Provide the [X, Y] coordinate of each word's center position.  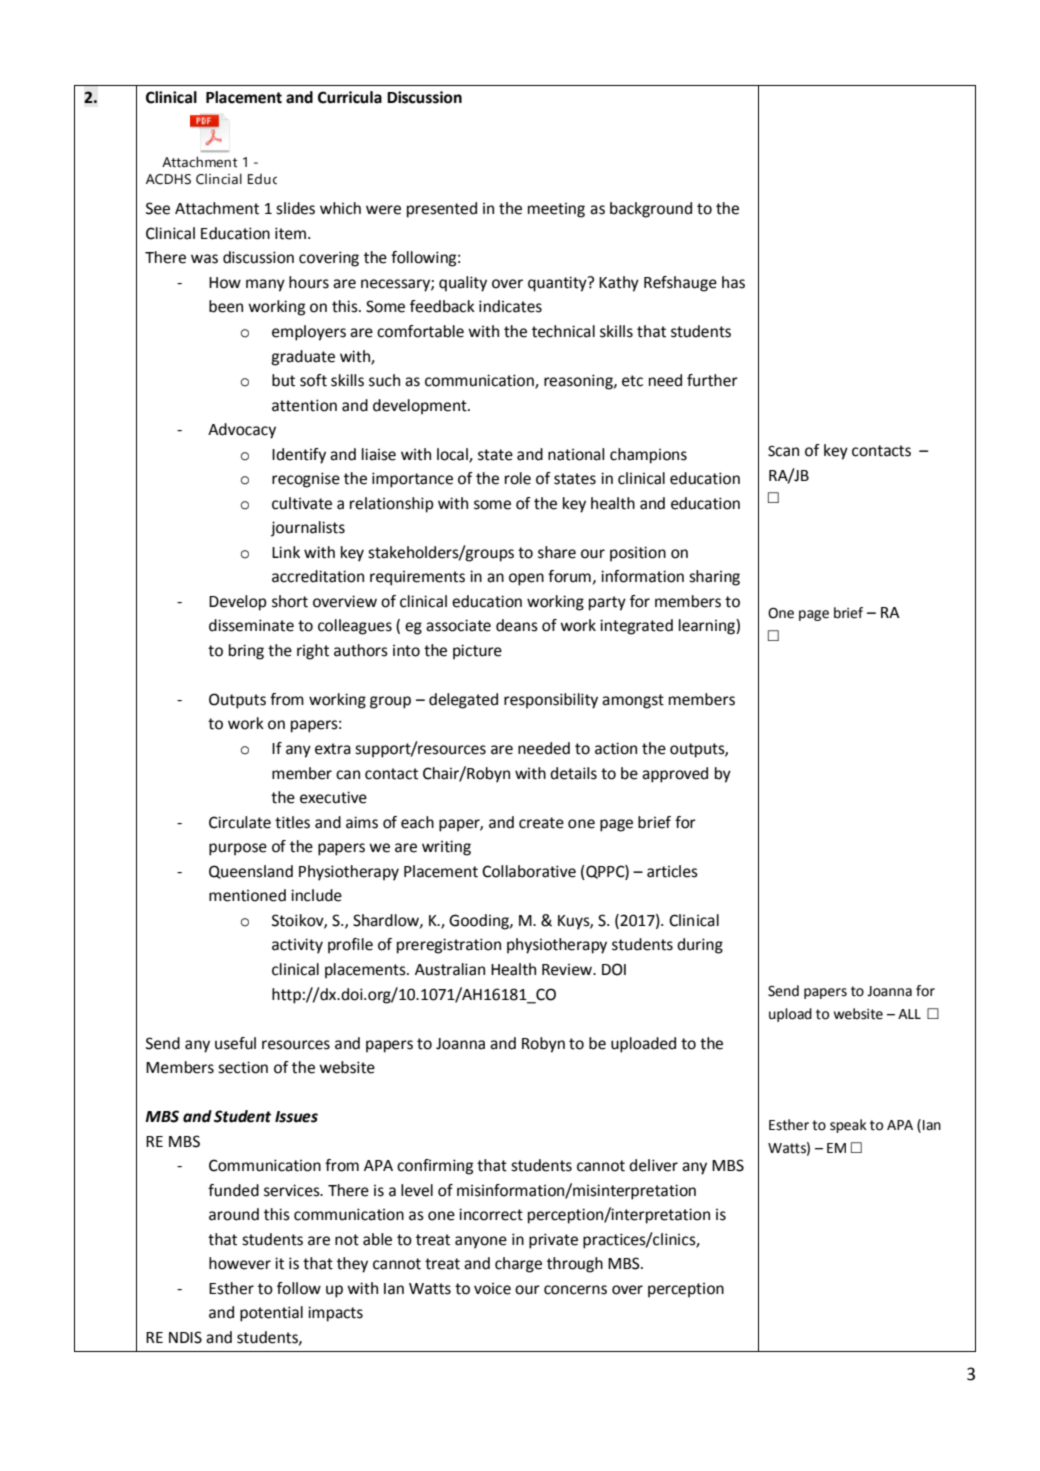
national [576, 454]
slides [295, 208]
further [712, 380]
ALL [909, 1014]
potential [271, 1314]
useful [235, 1043]
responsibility [551, 701]
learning [708, 627]
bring [246, 652]
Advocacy [242, 431]
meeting [556, 210]
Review [568, 970]
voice [492, 1289]
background [651, 210]
